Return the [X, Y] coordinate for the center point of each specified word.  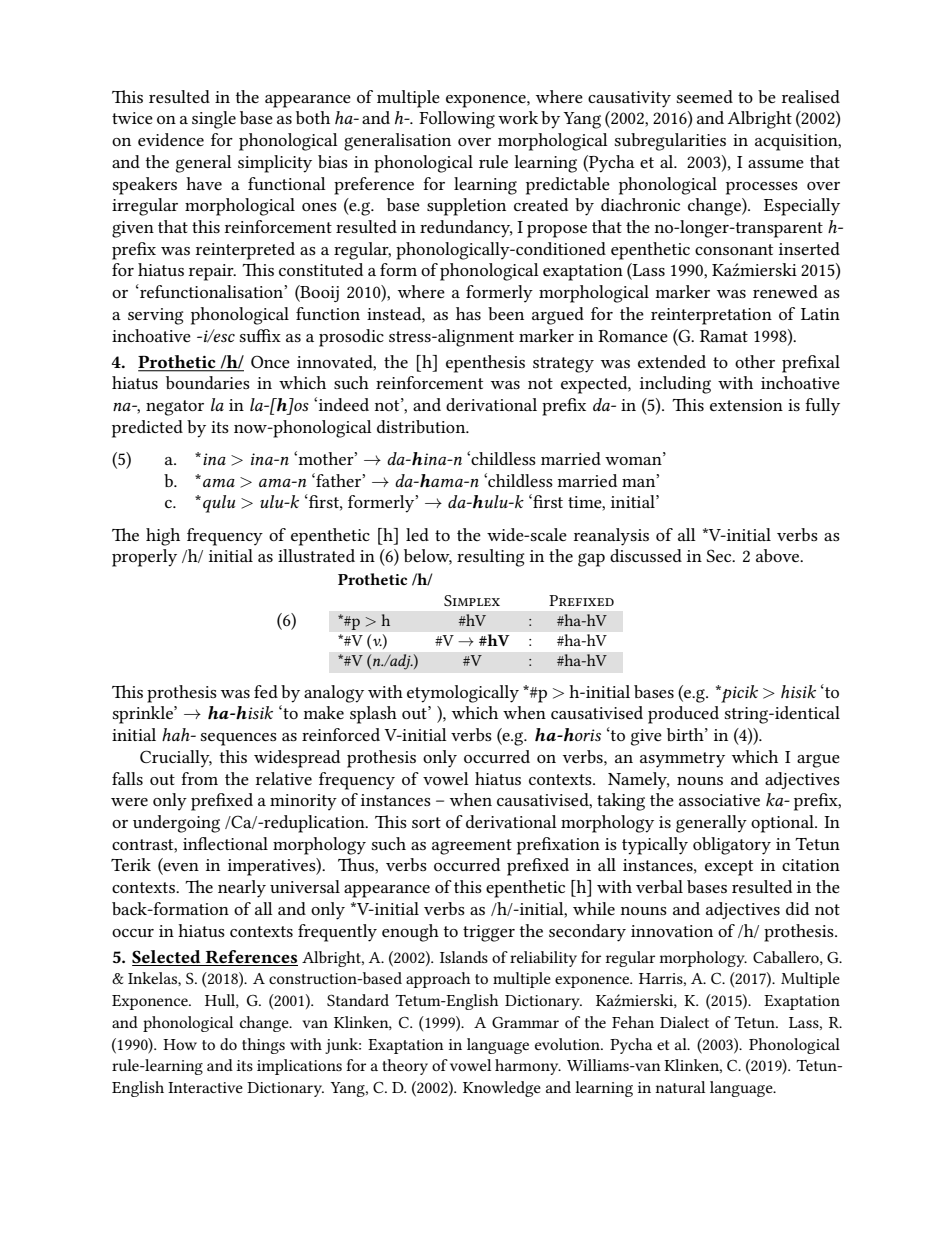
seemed [705, 96]
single [214, 120]
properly [144, 558]
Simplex [472, 600]
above [779, 555]
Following [457, 120]
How [180, 1044]
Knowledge [502, 1089]
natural [680, 1087]
